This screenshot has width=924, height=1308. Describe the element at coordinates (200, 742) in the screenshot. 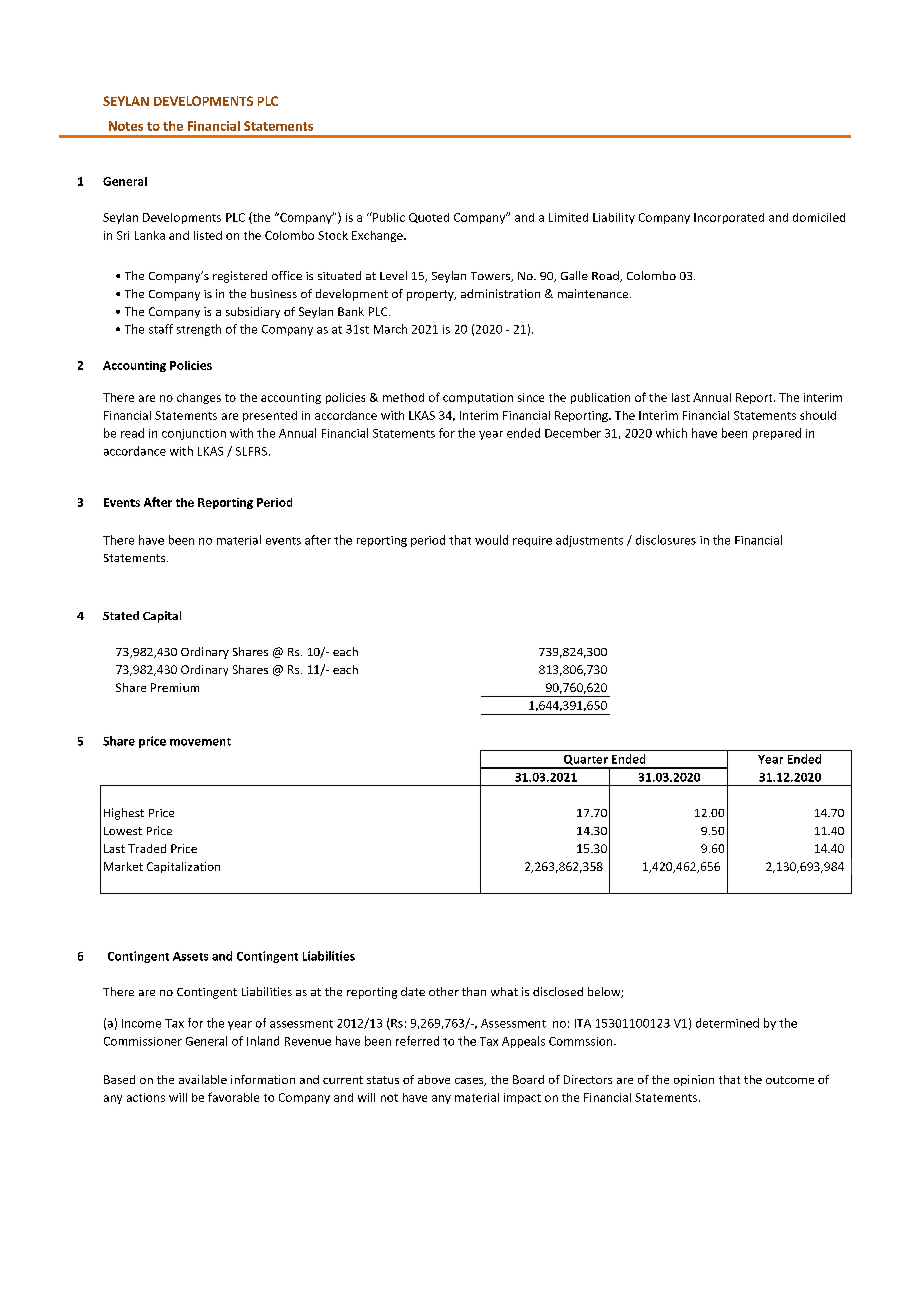

I see `movement` at that location.
